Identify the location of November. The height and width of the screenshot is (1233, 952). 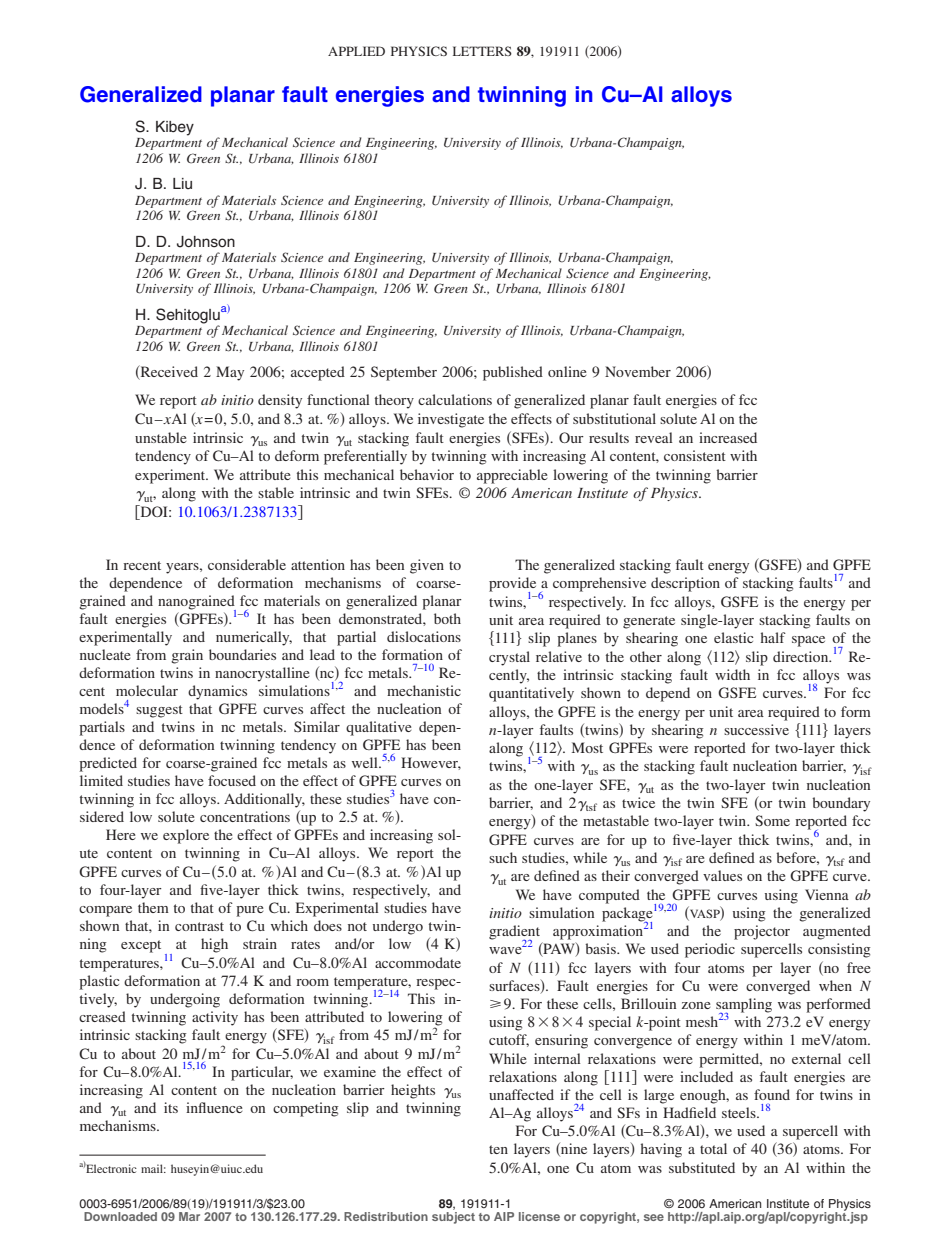
(638, 371).
